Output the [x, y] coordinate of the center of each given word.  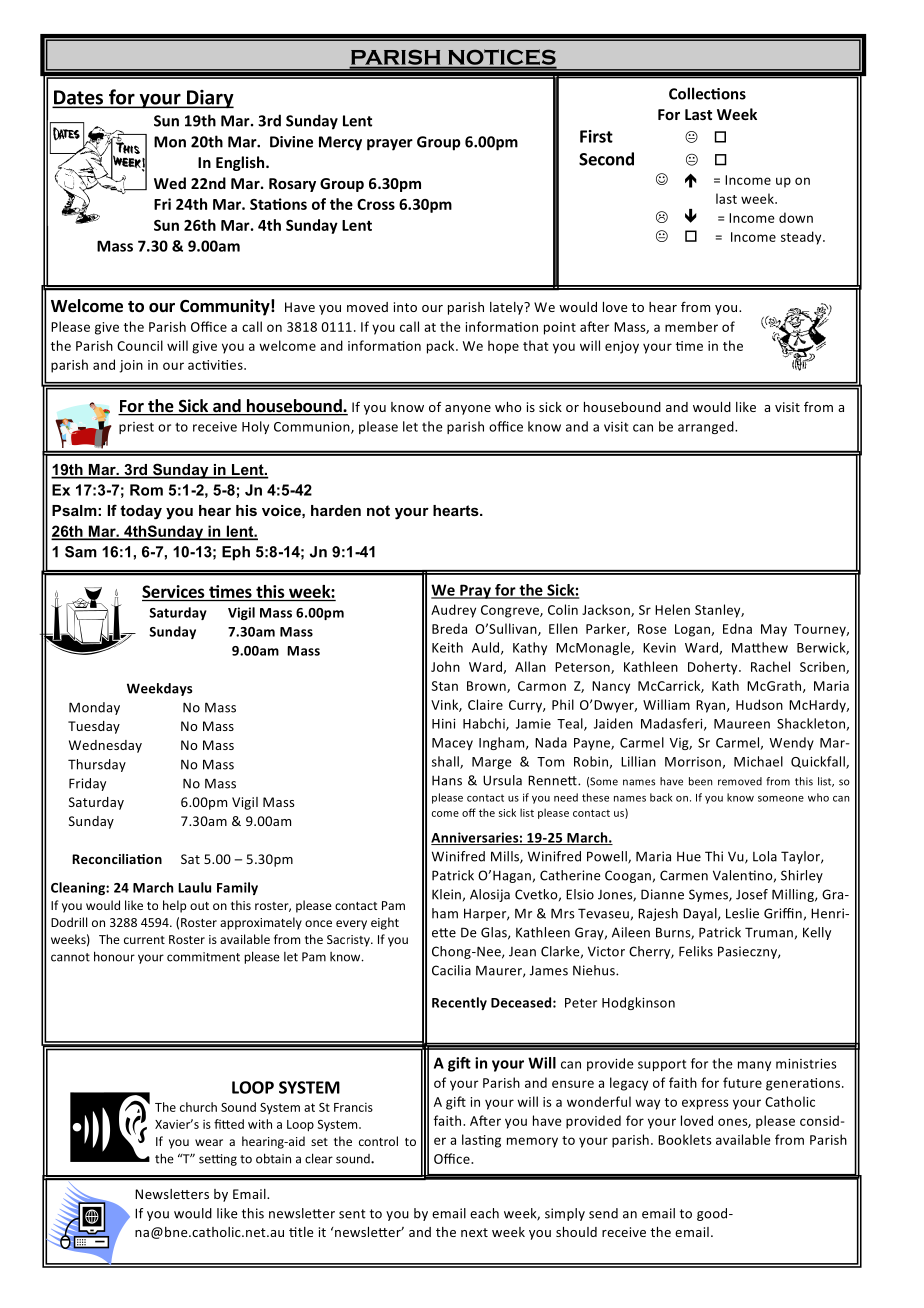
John [445, 666]
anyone [468, 410]
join [131, 366]
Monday [94, 708]
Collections [707, 93]
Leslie [742, 913]
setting [218, 1160]
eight [385, 923]
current [144, 940]
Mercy [340, 143]
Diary [209, 99]
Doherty [714, 668]
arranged [707, 427]
